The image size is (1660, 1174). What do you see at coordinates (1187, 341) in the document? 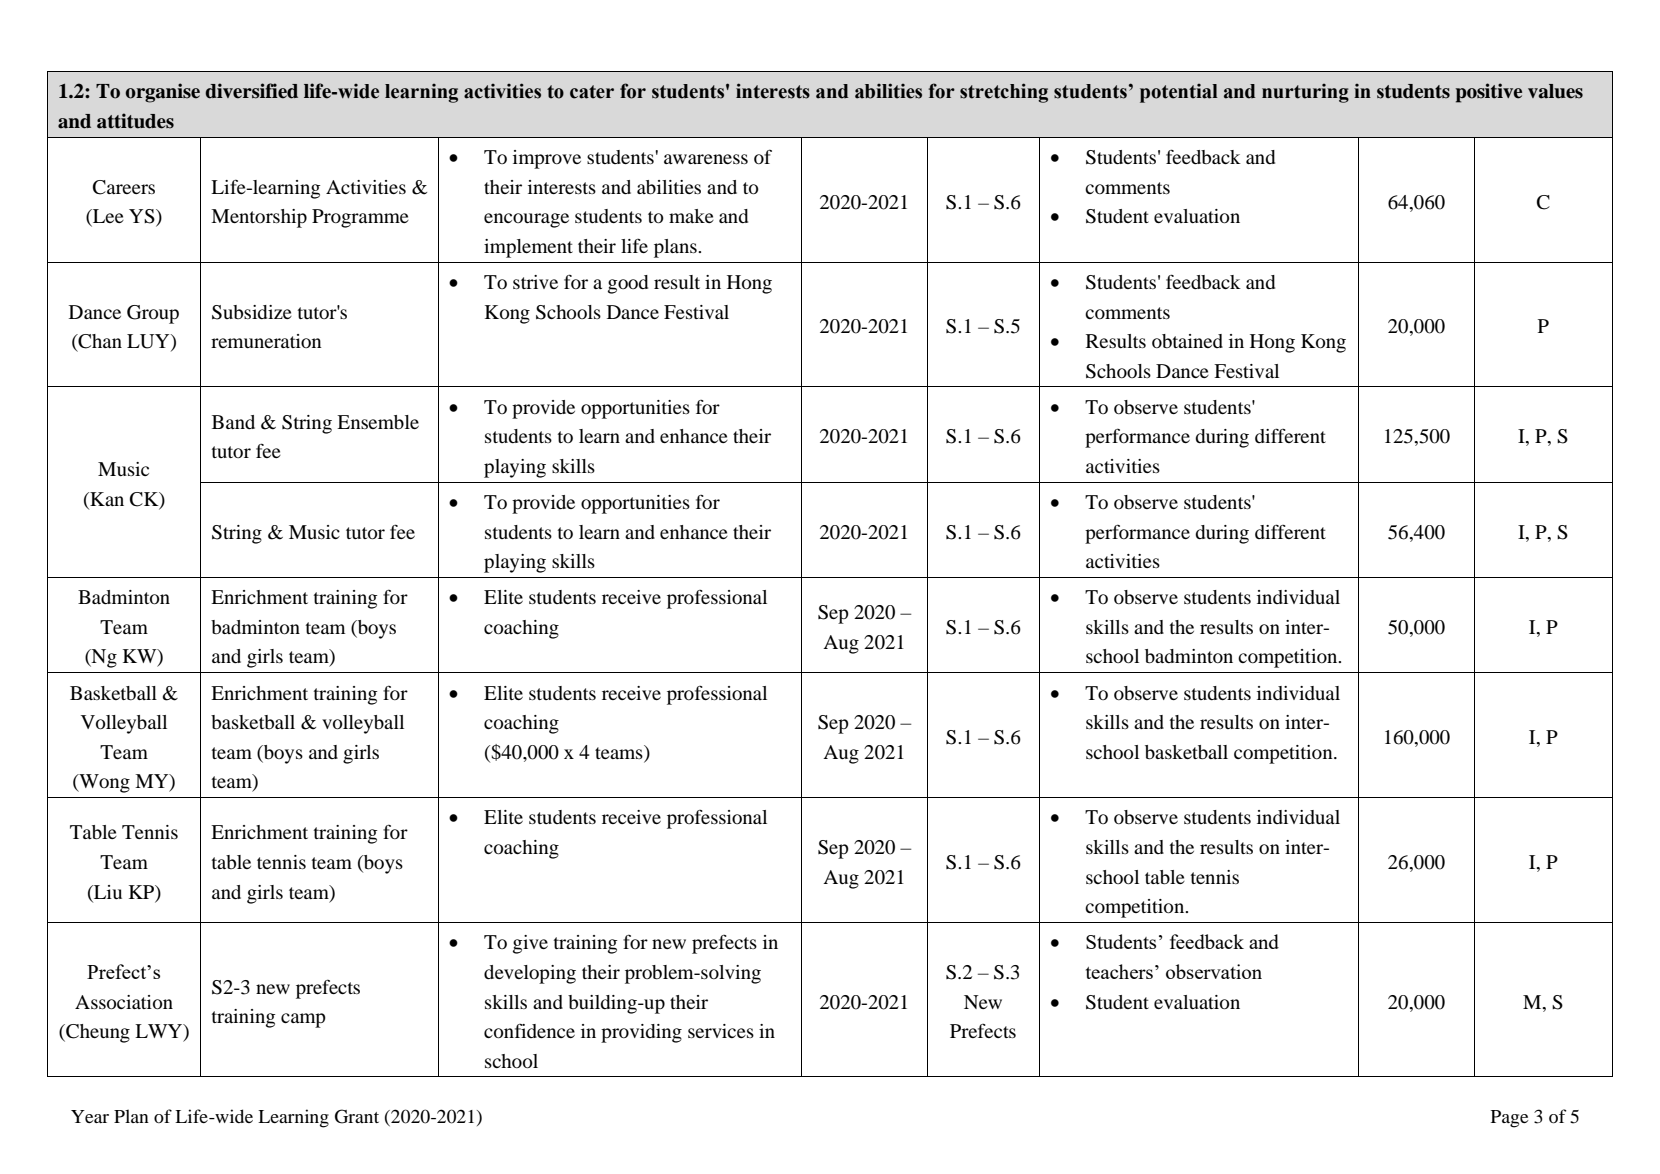
I see `obtained` at bounding box center [1187, 341].
